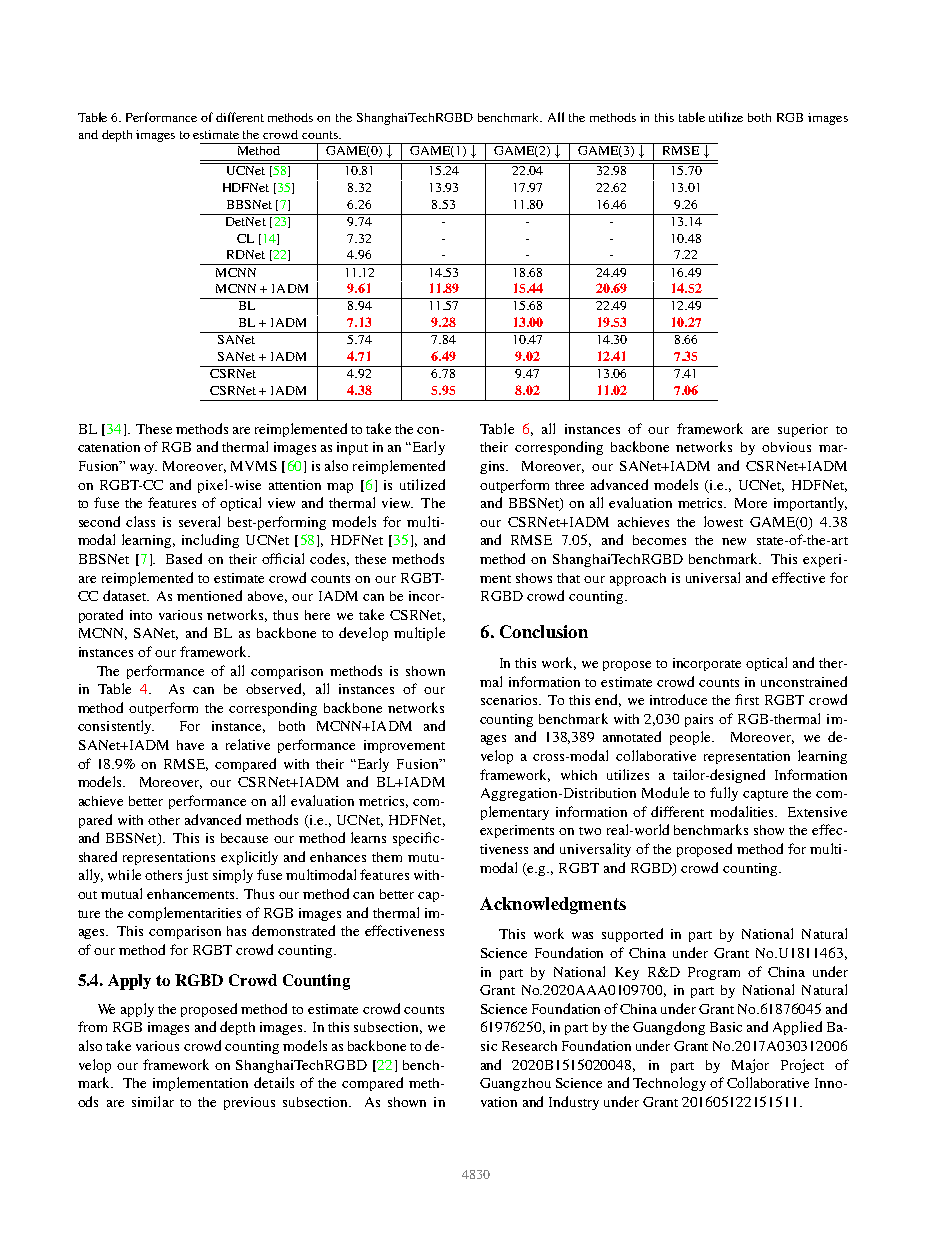  Describe the element at coordinates (579, 775) in the page. I see `which` at that location.
